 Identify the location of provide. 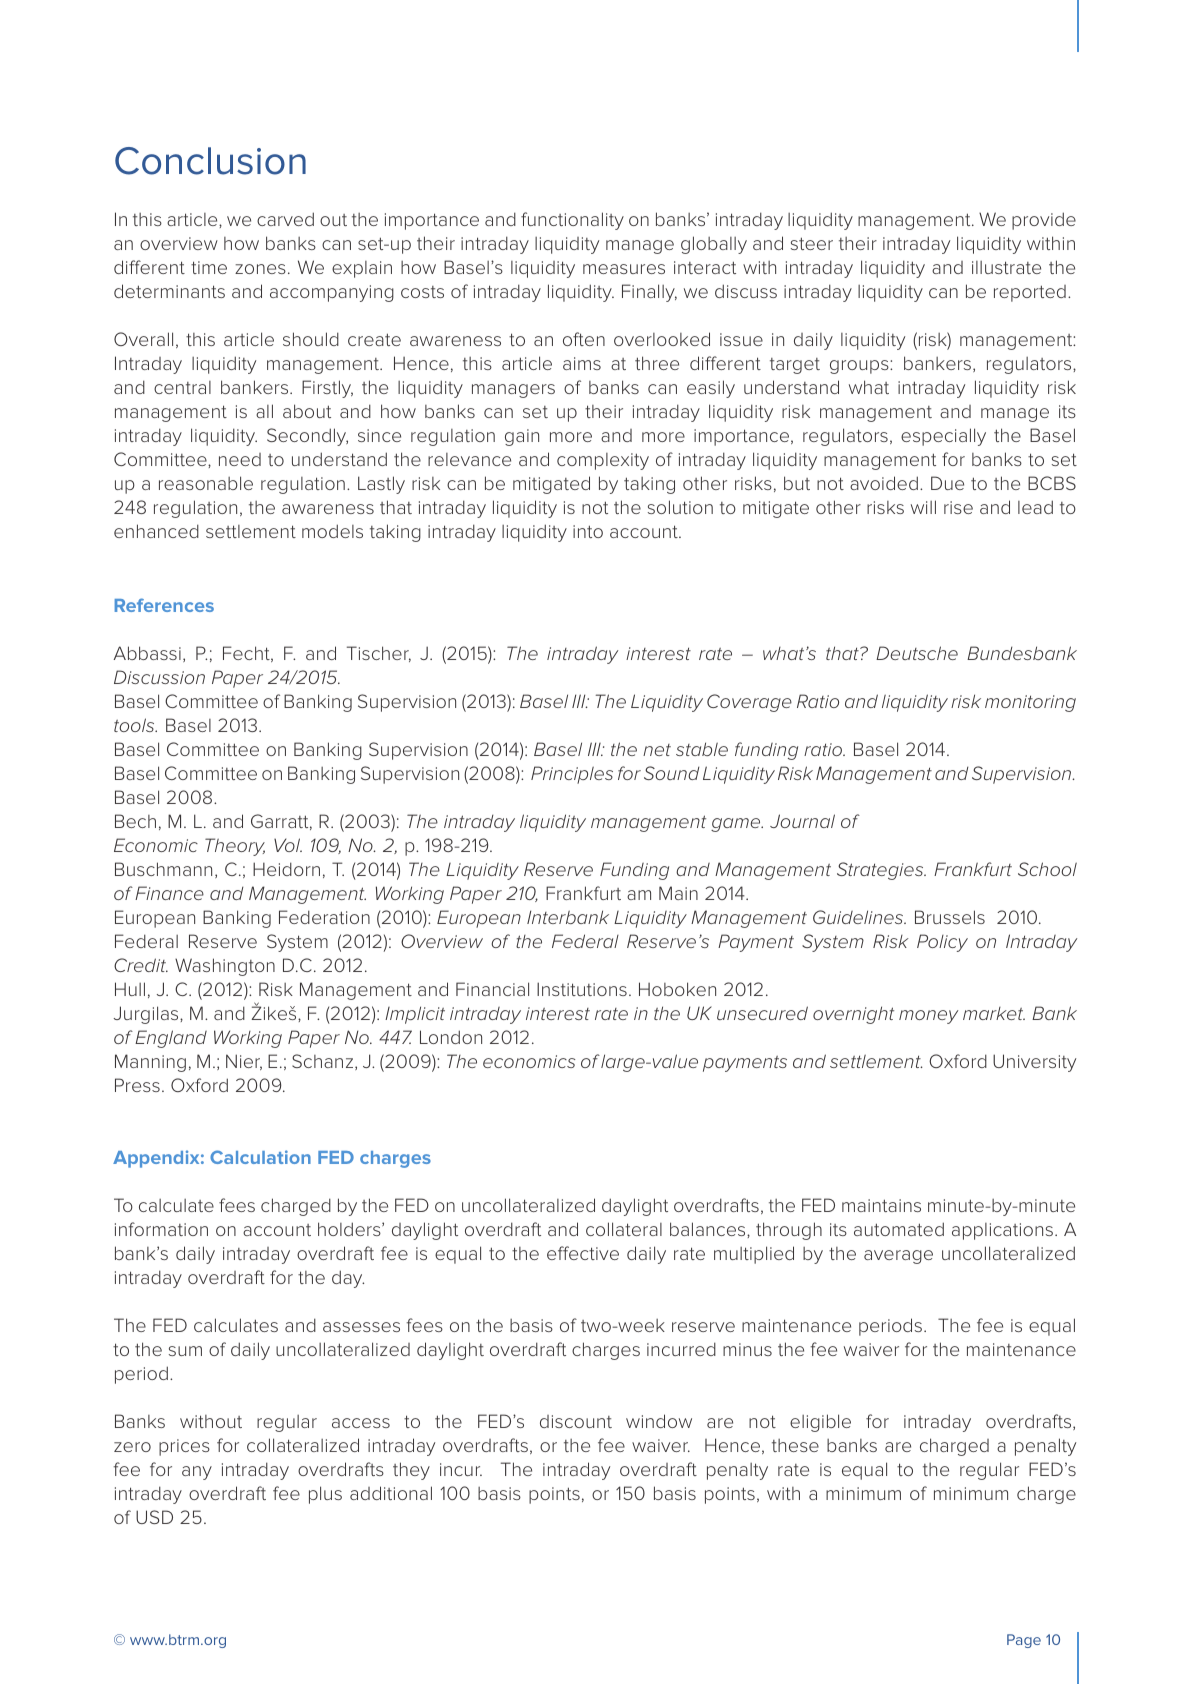
(1044, 221).
